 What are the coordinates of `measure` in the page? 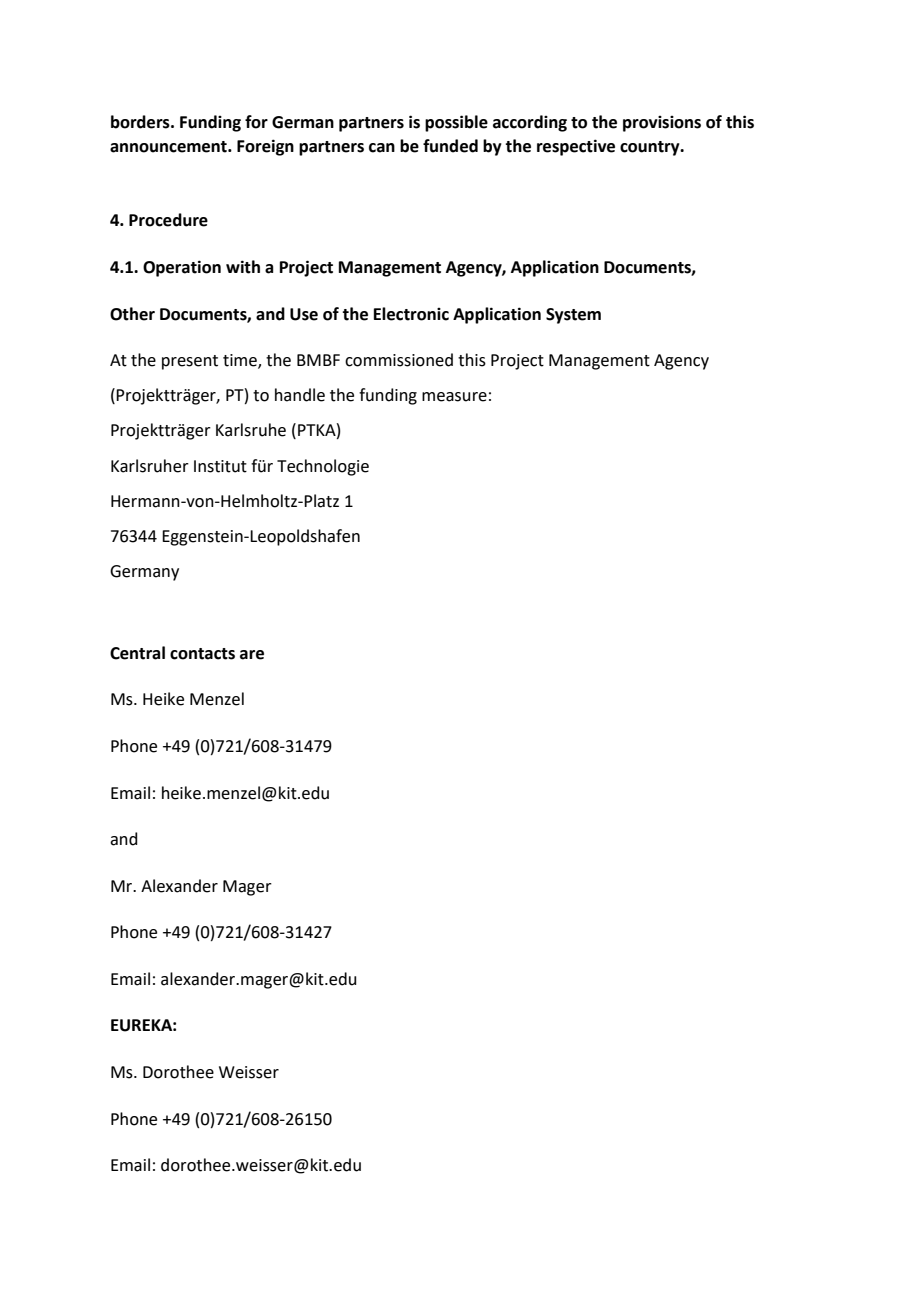 It's located at (454, 397).
